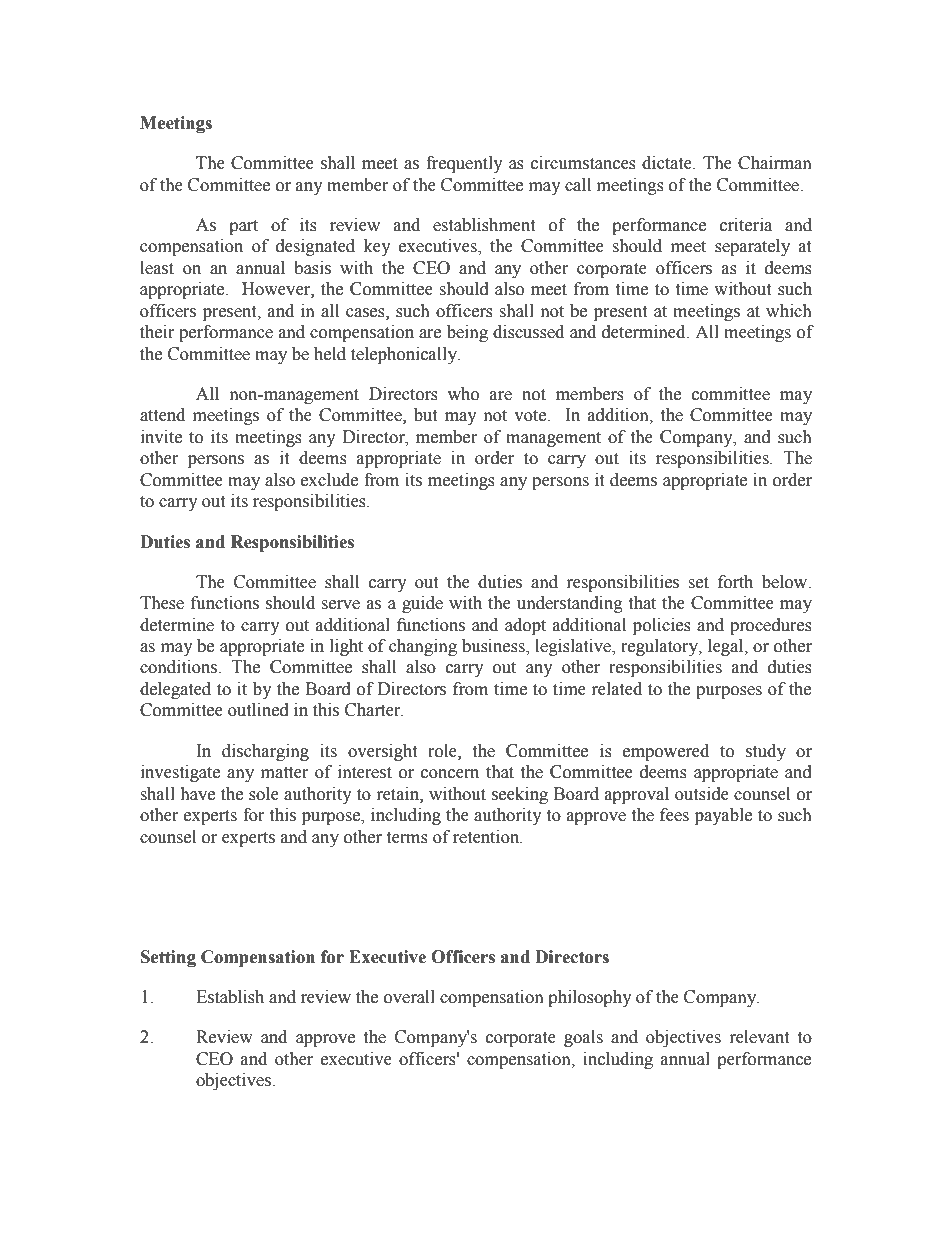 Image resolution: width=952 pixels, height=1233 pixels. What do you see at coordinates (409, 997) in the screenshot?
I see `overall` at bounding box center [409, 997].
